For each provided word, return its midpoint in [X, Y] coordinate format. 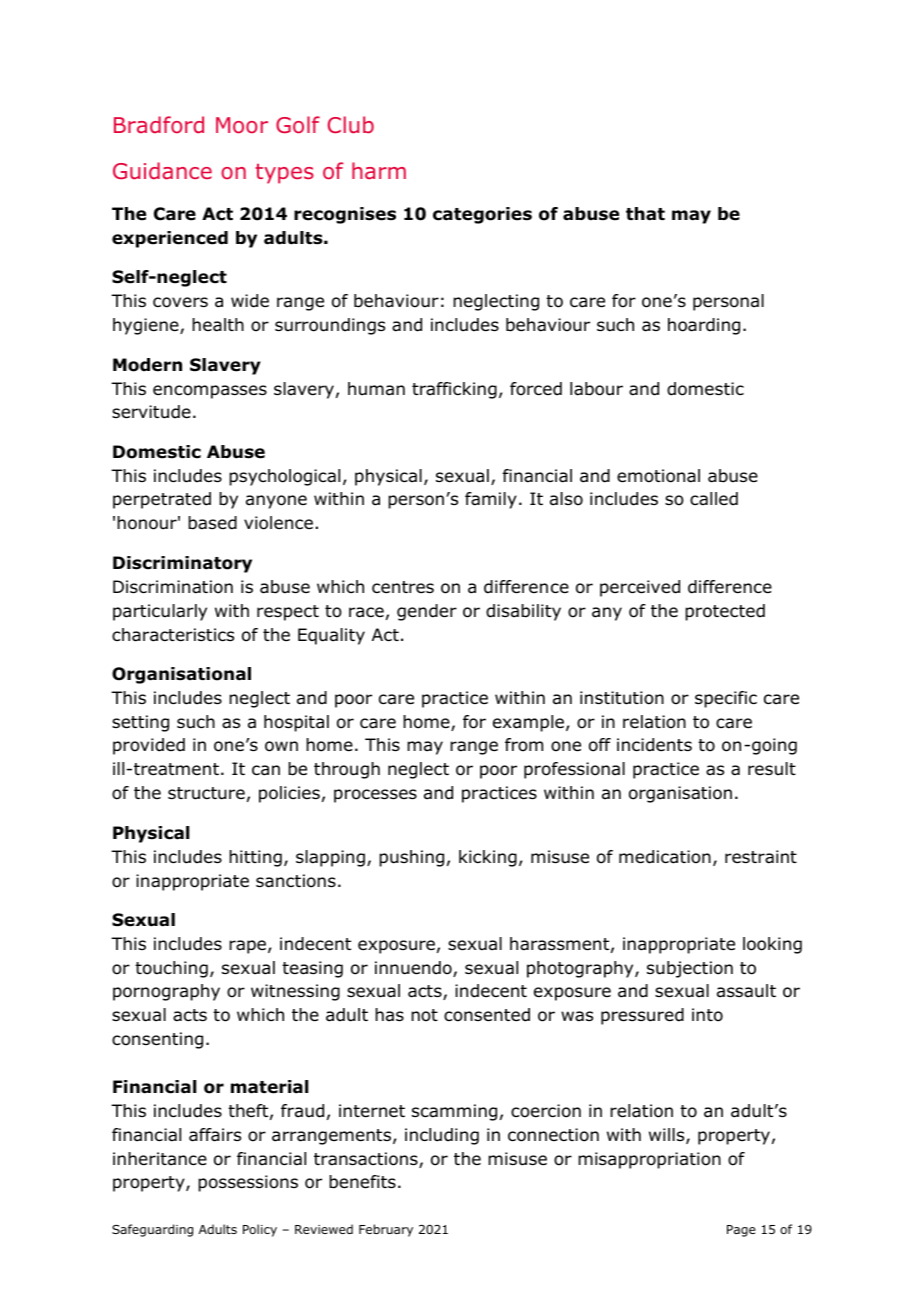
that [645, 214]
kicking [488, 858]
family [491, 500]
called [714, 499]
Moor [242, 125]
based [212, 523]
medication [665, 857]
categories [482, 215]
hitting [255, 858]
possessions [248, 1183]
